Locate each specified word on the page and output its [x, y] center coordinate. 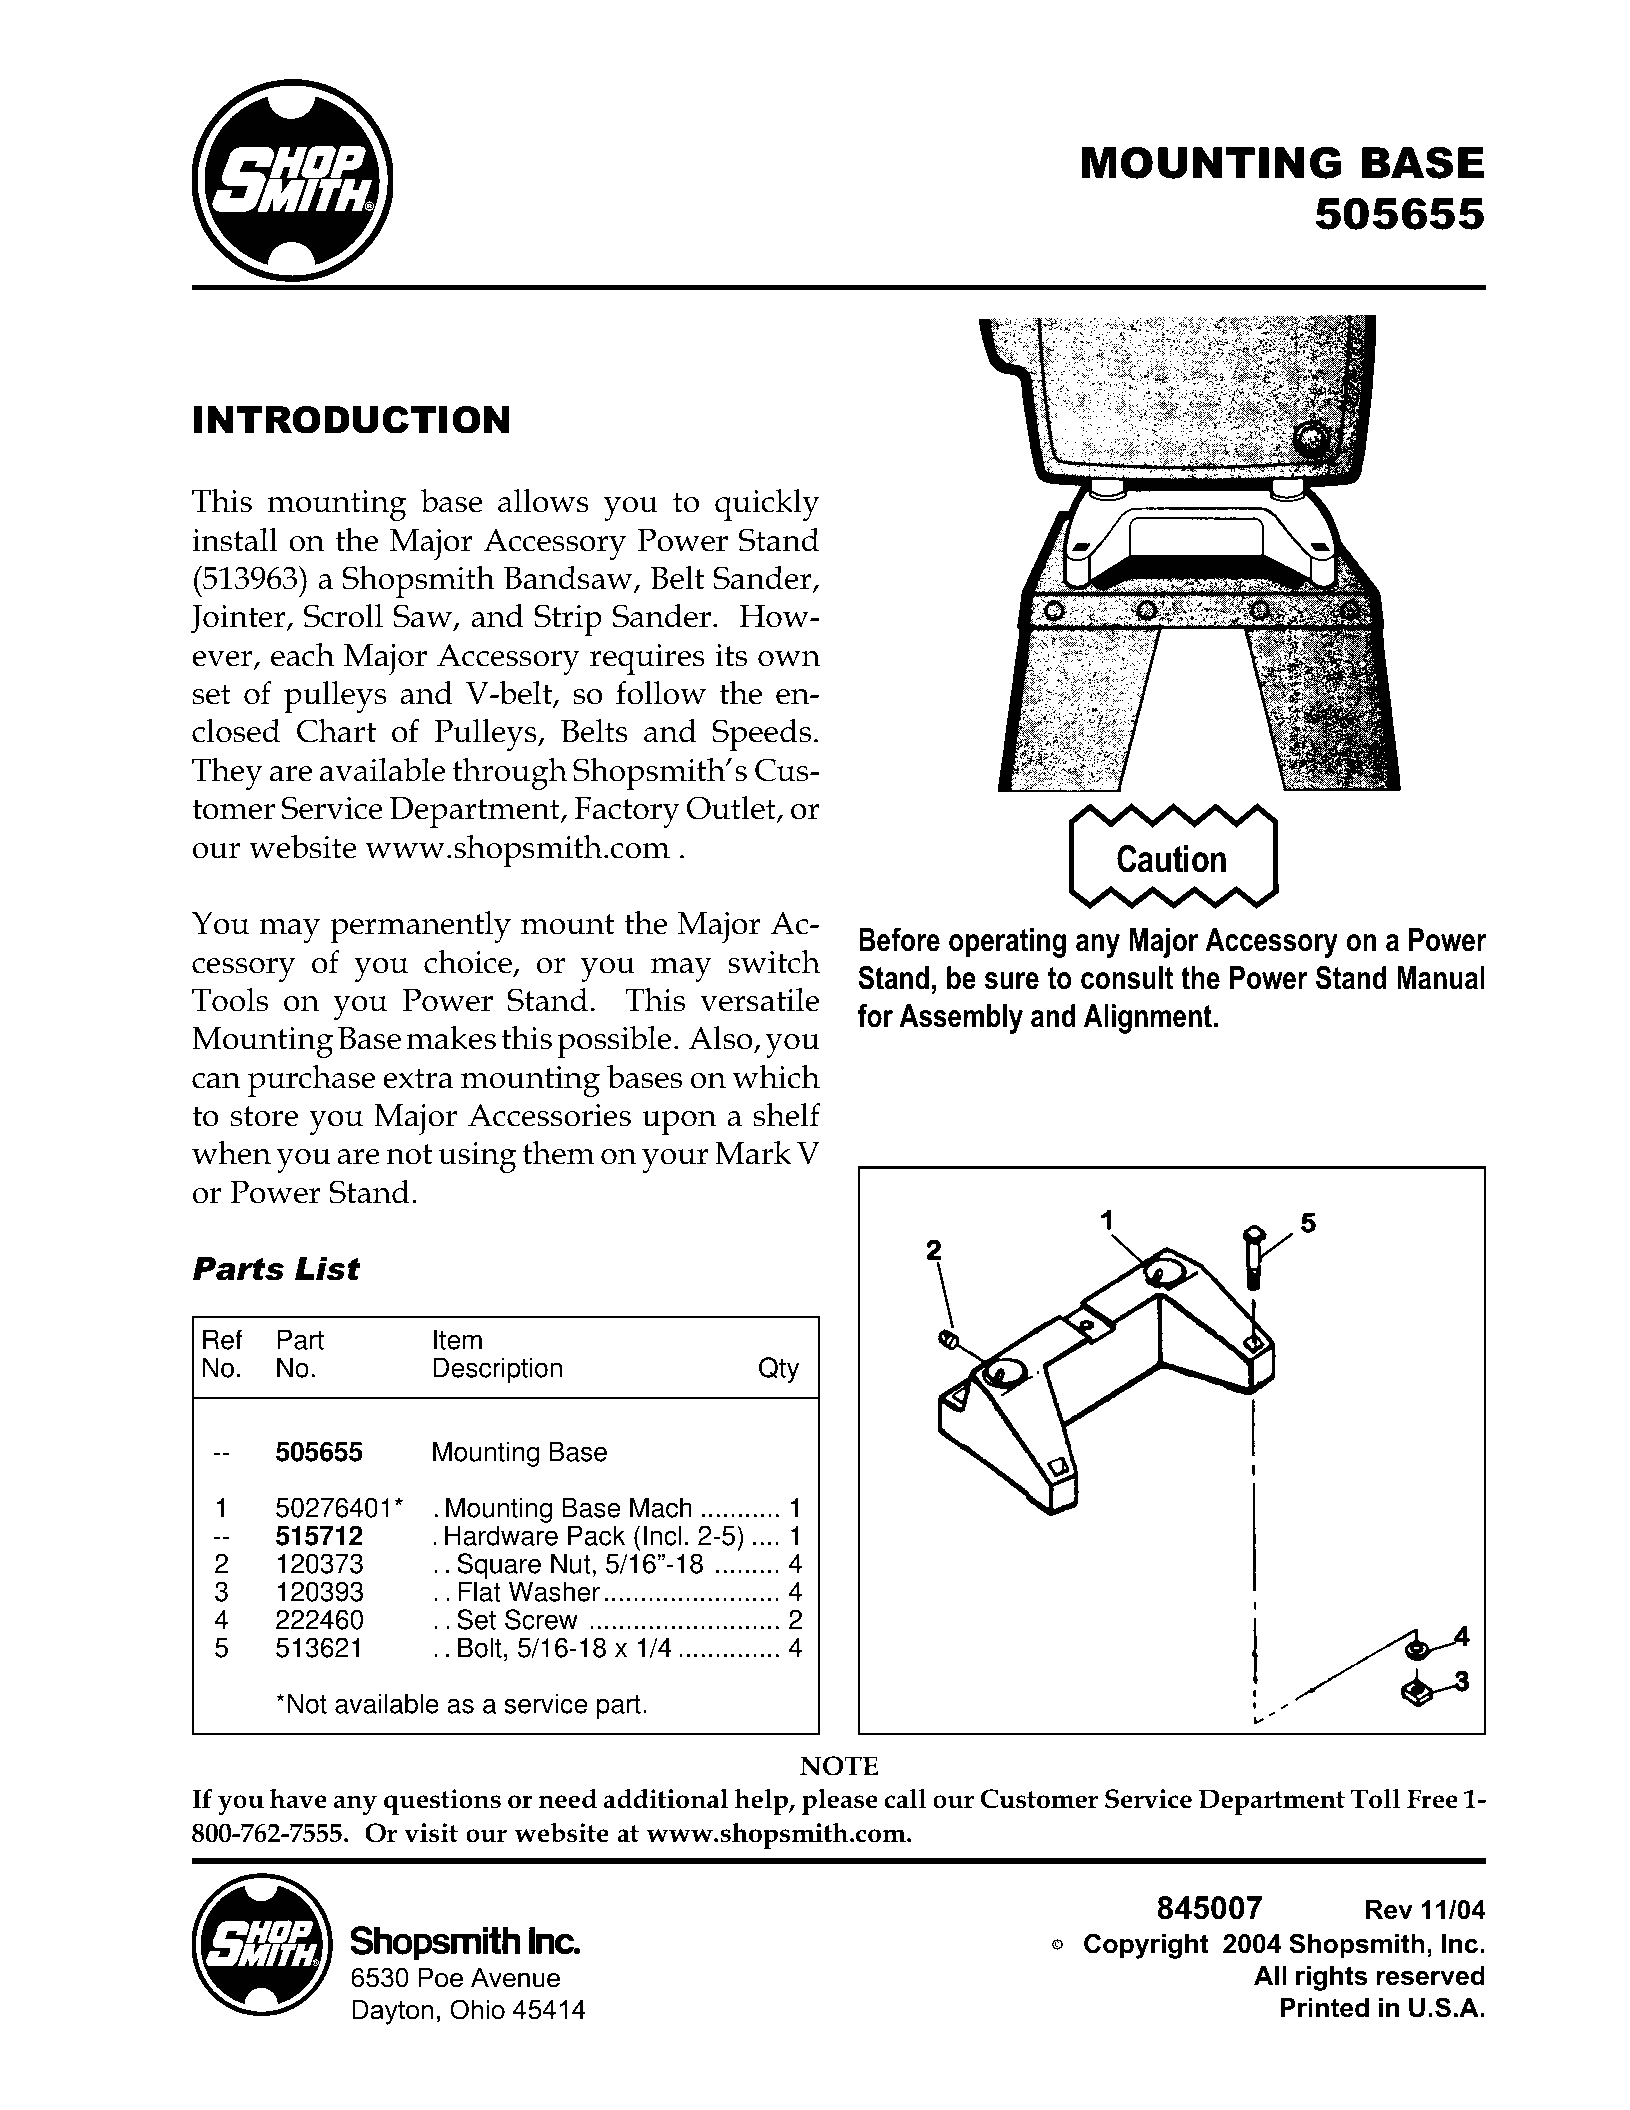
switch [774, 962]
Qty [779, 1370]
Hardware [501, 1535]
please [840, 1801]
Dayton [392, 2012]
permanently [420, 927]
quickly [767, 505]
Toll [1375, 1798]
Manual [1441, 978]
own [789, 659]
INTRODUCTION [352, 420]
